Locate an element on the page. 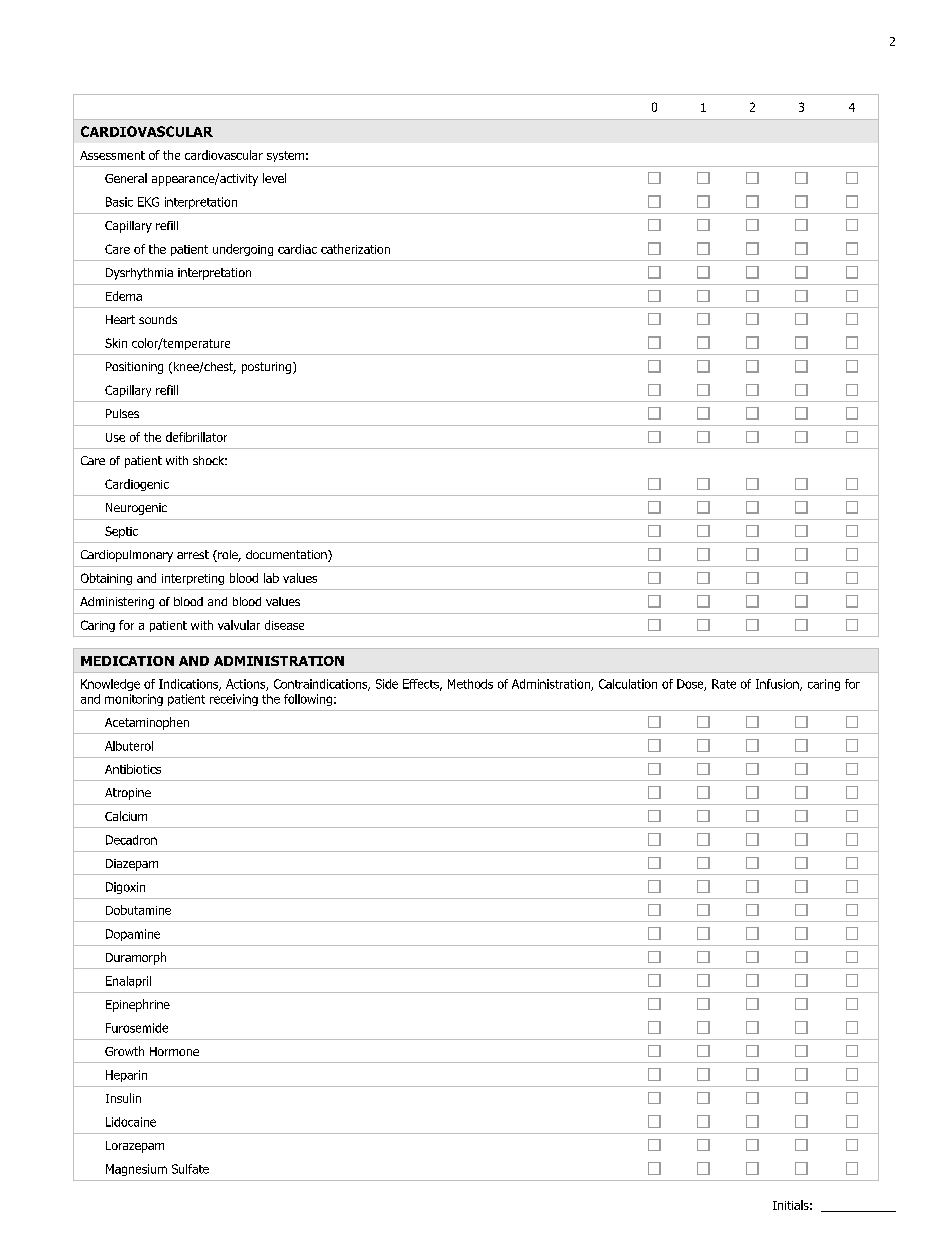 This document has width=952, height=1233. Dopamine is located at coordinates (133, 935).
